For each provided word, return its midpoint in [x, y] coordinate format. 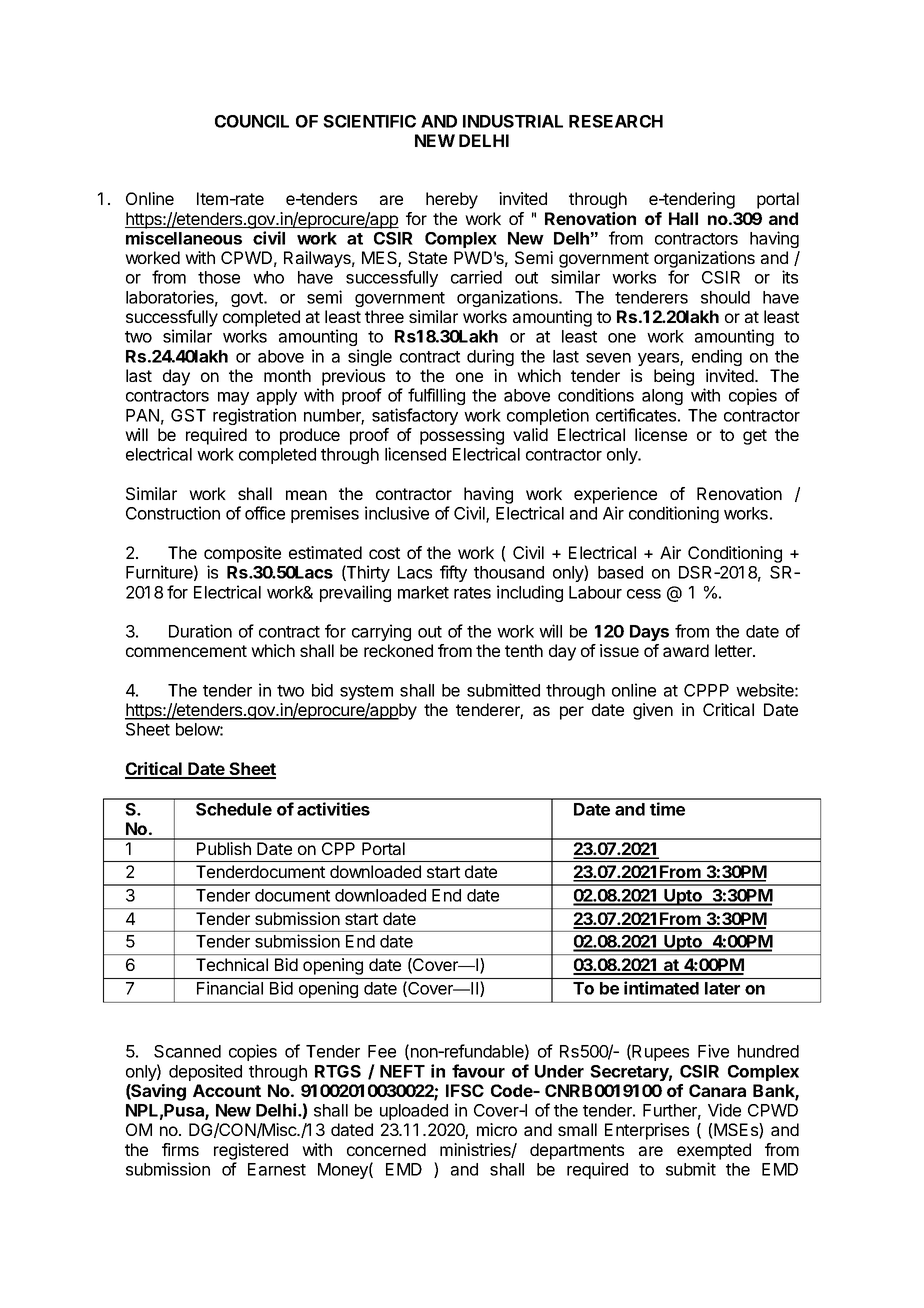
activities [333, 809]
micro [497, 1129]
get [755, 437]
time [667, 809]
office [265, 513]
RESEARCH [616, 121]
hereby [452, 200]
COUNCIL [252, 121]
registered [251, 1151]
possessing [462, 436]
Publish [224, 848]
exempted [714, 1151]
